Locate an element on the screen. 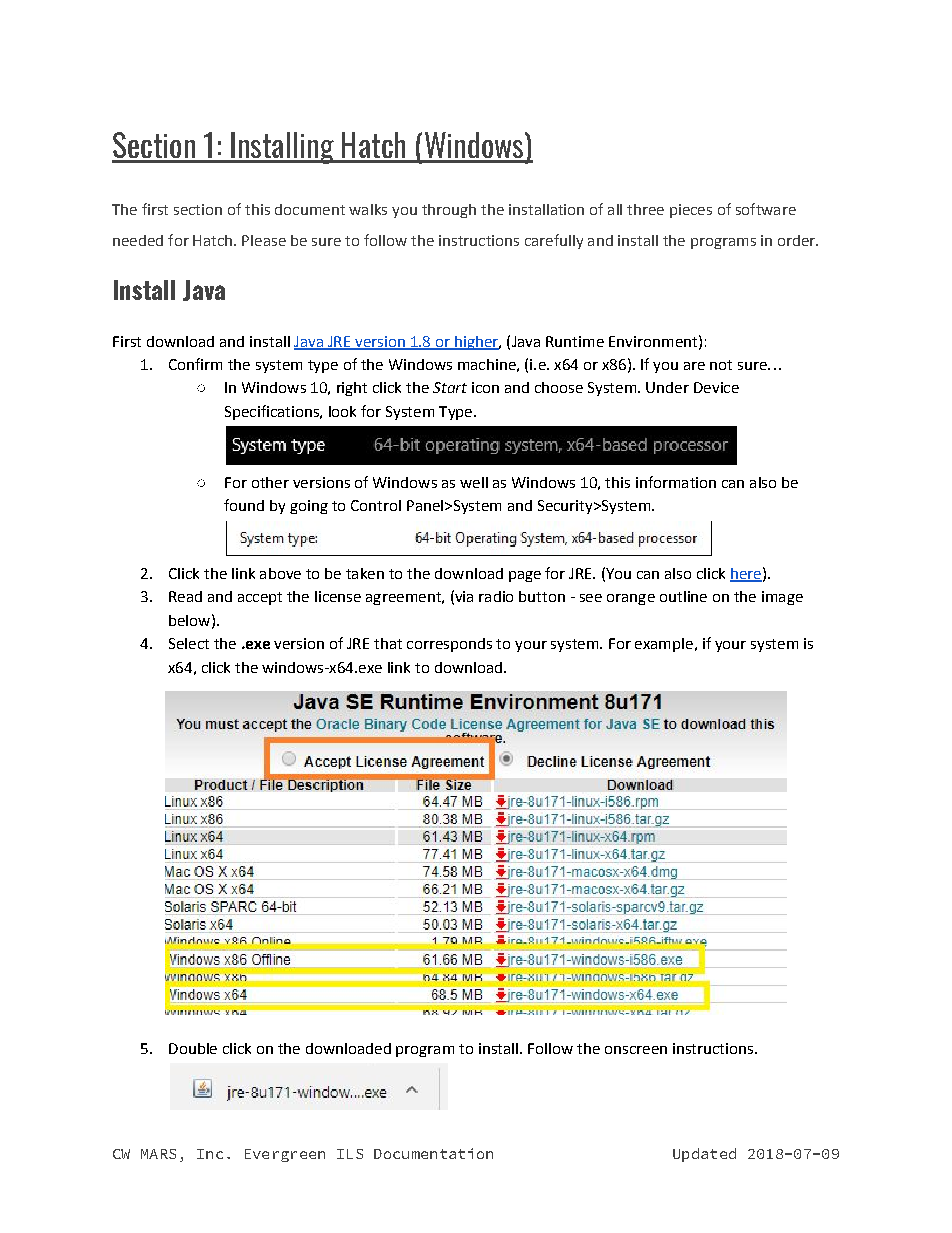 Image resolution: width=952 pixels, height=1233 pixels. Select is located at coordinates (189, 643).
